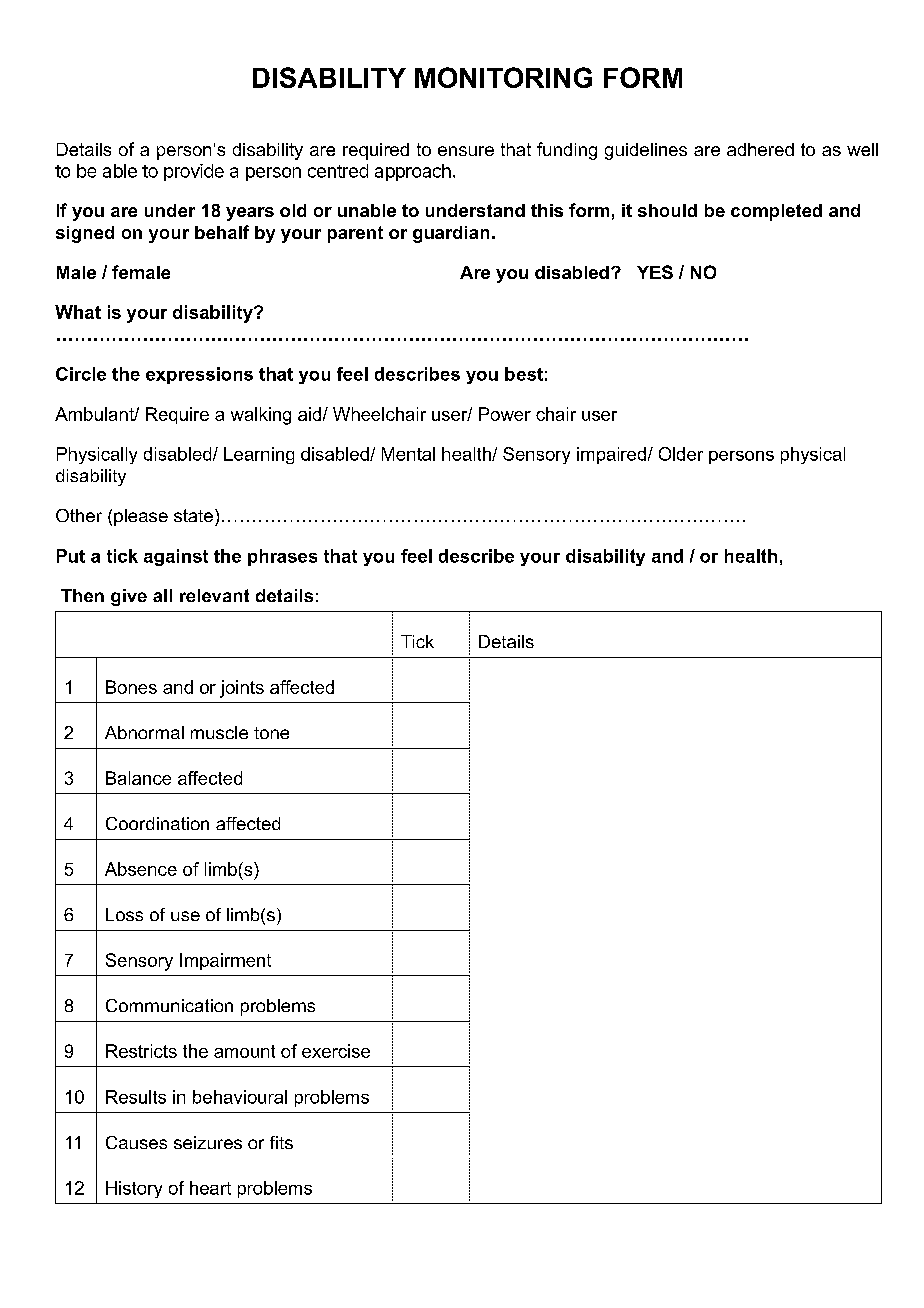 The image size is (924, 1308). What do you see at coordinates (611, 455) in the screenshot?
I see `impaired` at bounding box center [611, 455].
